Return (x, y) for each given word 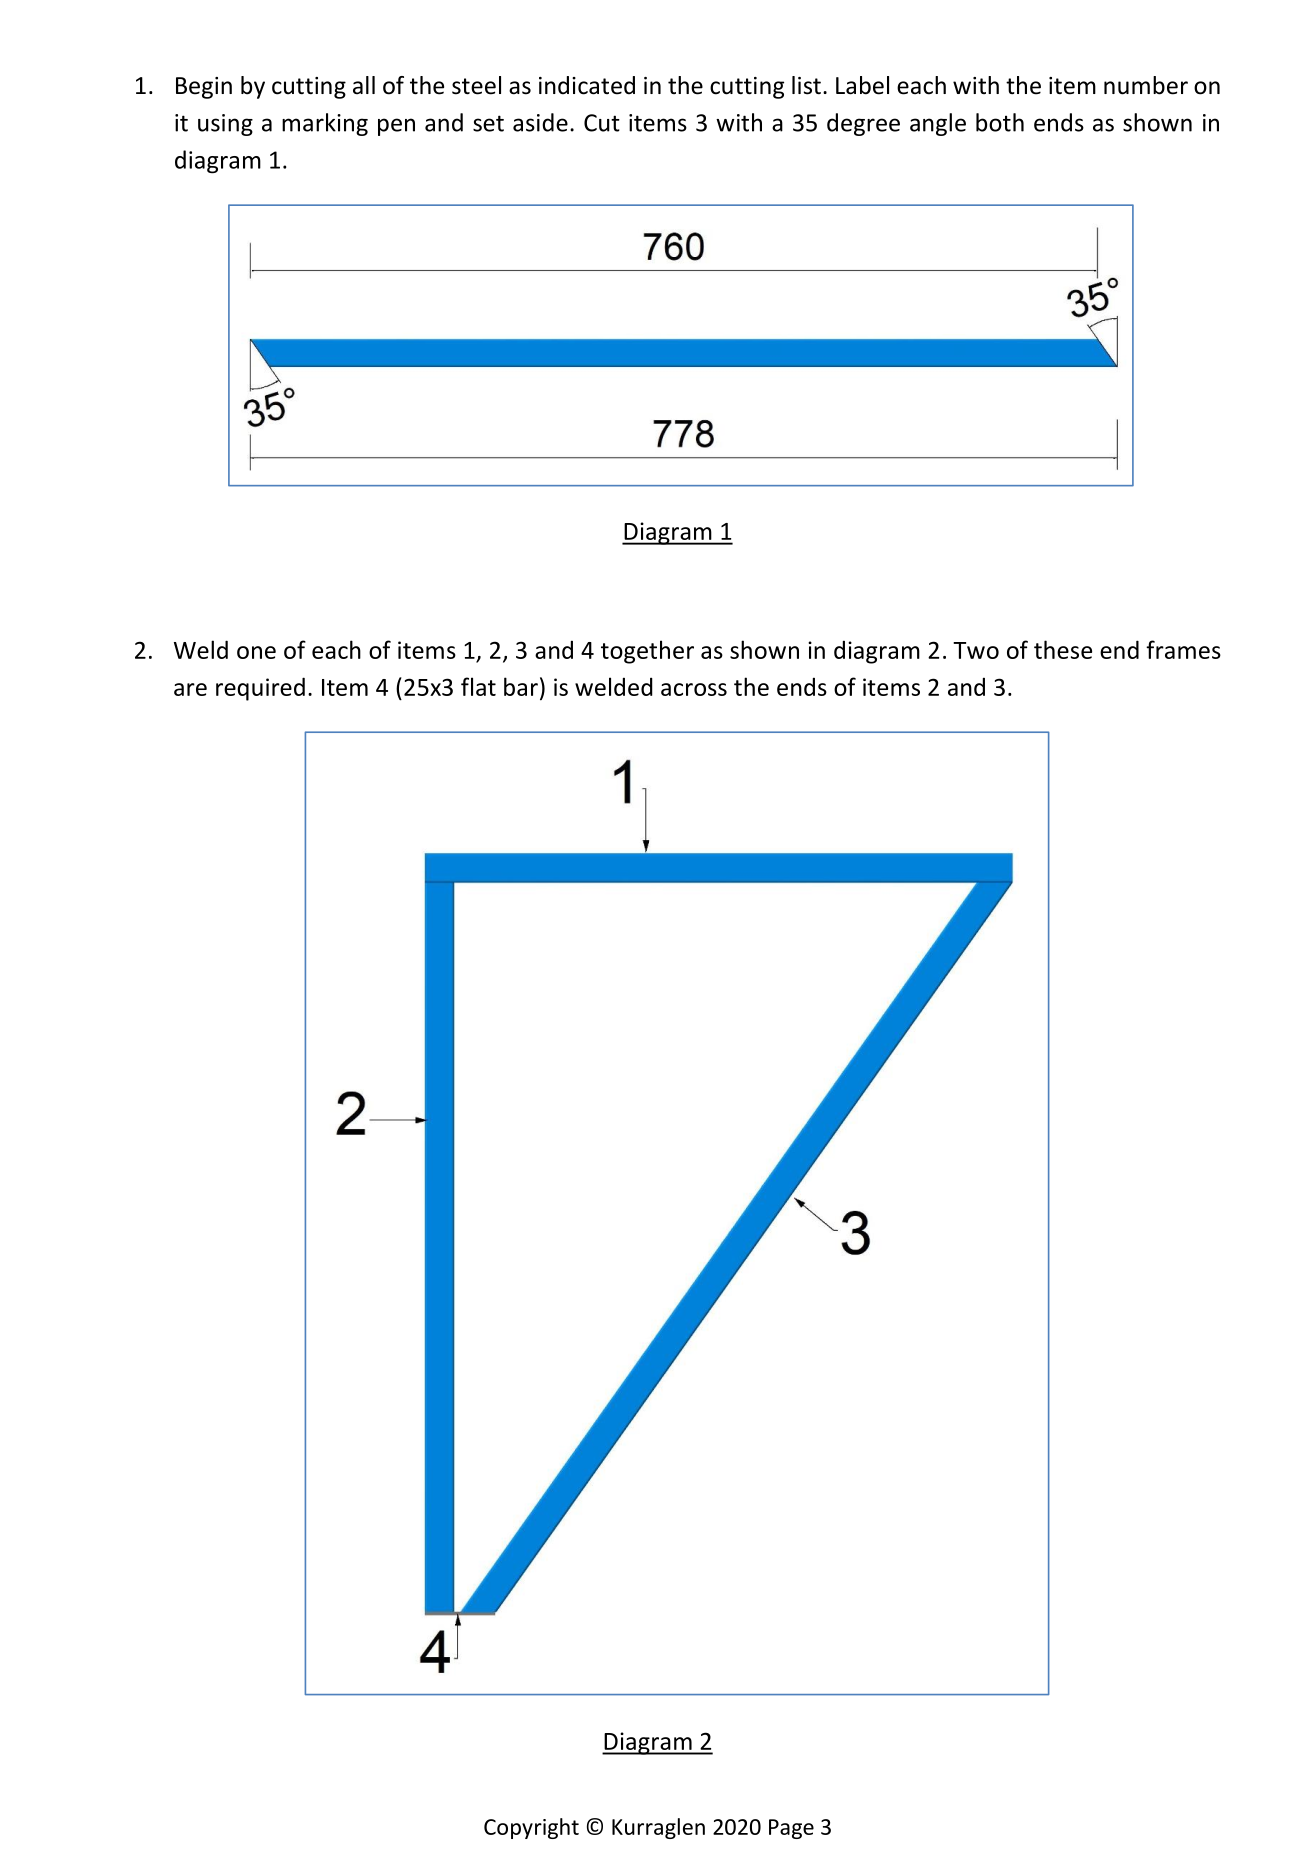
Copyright (531, 1828)
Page (791, 1829)
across (694, 689)
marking (325, 124)
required (260, 689)
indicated (587, 85)
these (1063, 649)
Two (976, 650)
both (1000, 122)
